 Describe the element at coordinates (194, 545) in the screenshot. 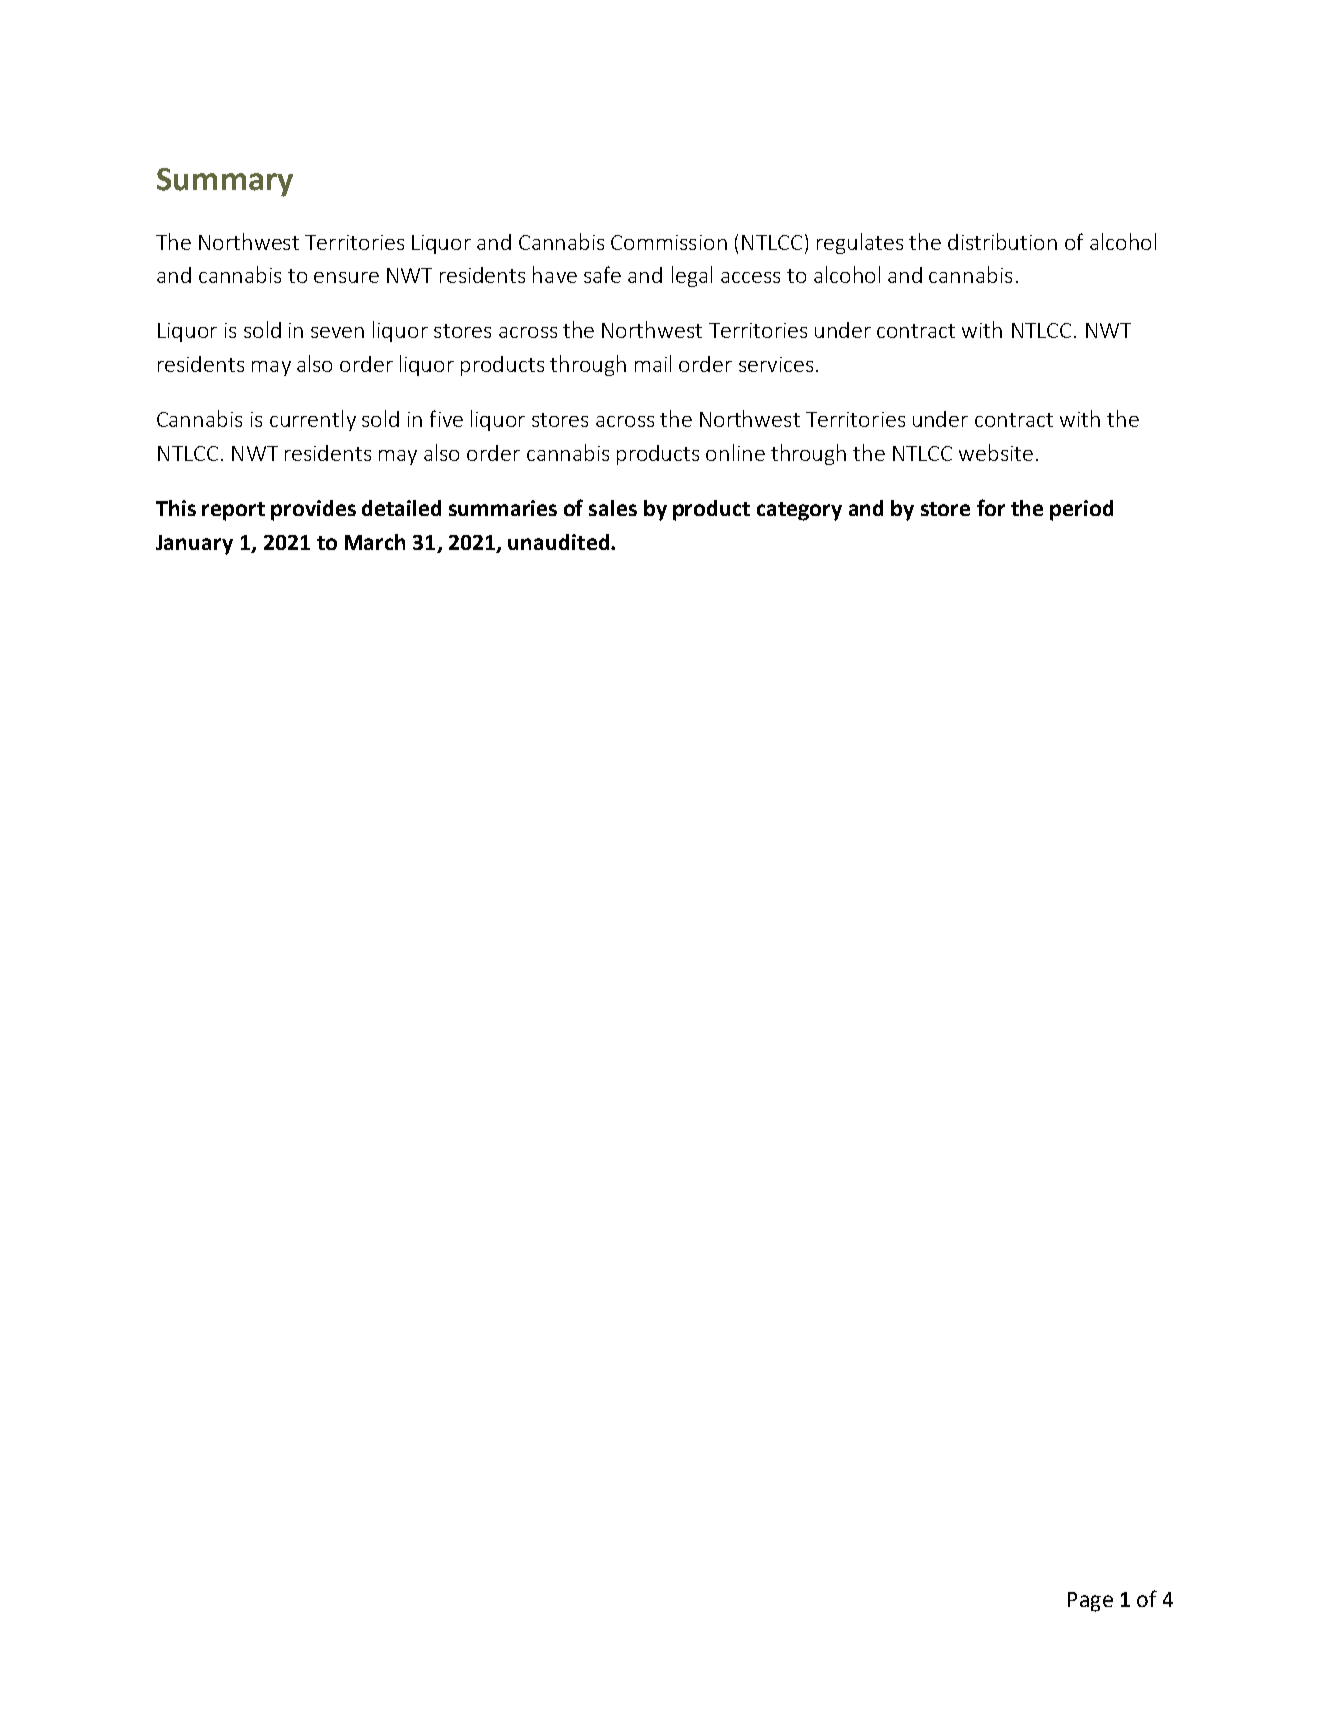

I see `January` at that location.
